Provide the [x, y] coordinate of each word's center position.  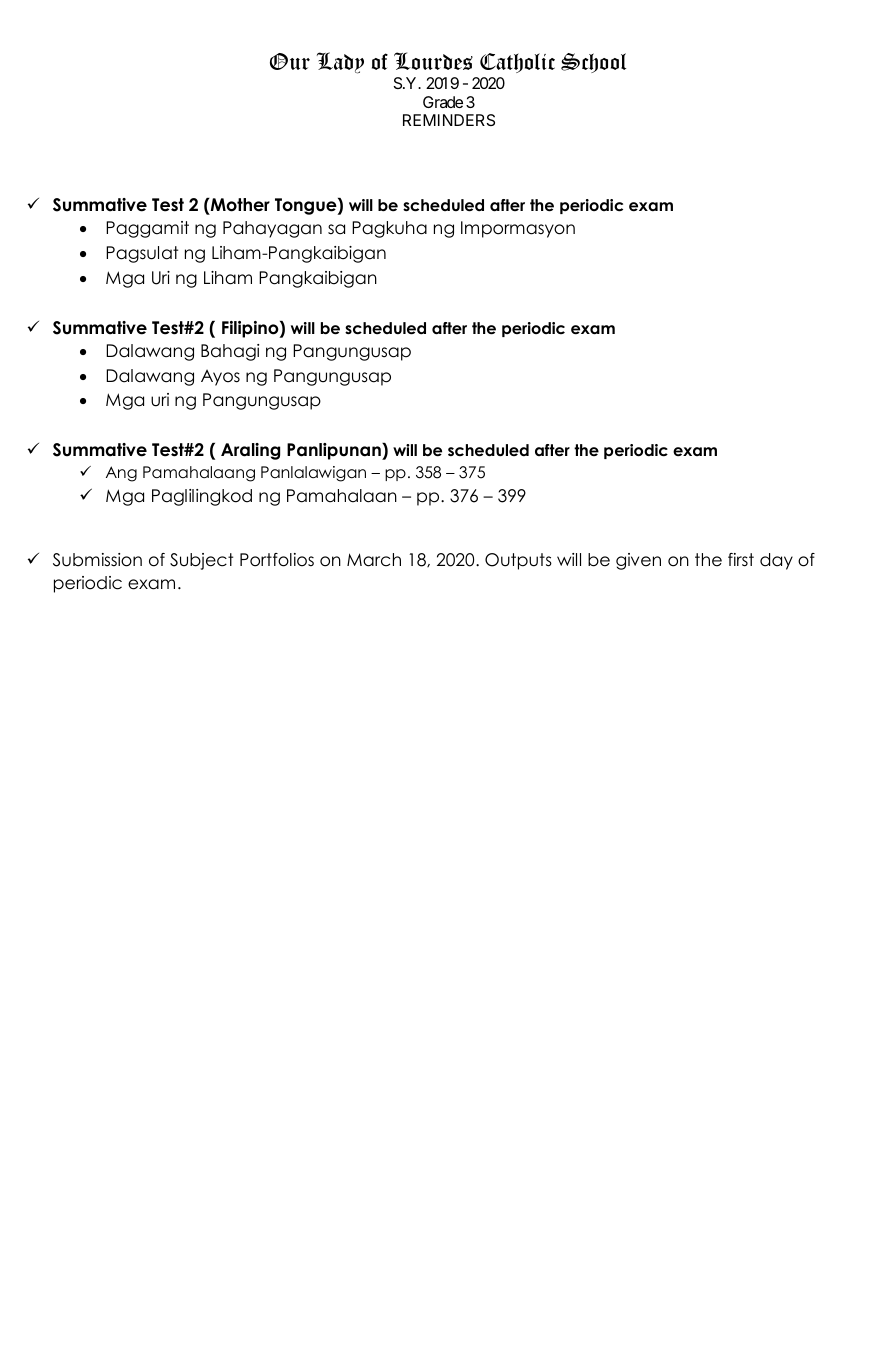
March [374, 560]
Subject [201, 561]
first [741, 560]
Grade [443, 102]
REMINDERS [449, 120]
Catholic [517, 63]
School [593, 63]
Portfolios [277, 560]
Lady [340, 63]
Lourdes [433, 61]
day [776, 561]
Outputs [518, 561]
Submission [97, 560]
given [638, 561]
